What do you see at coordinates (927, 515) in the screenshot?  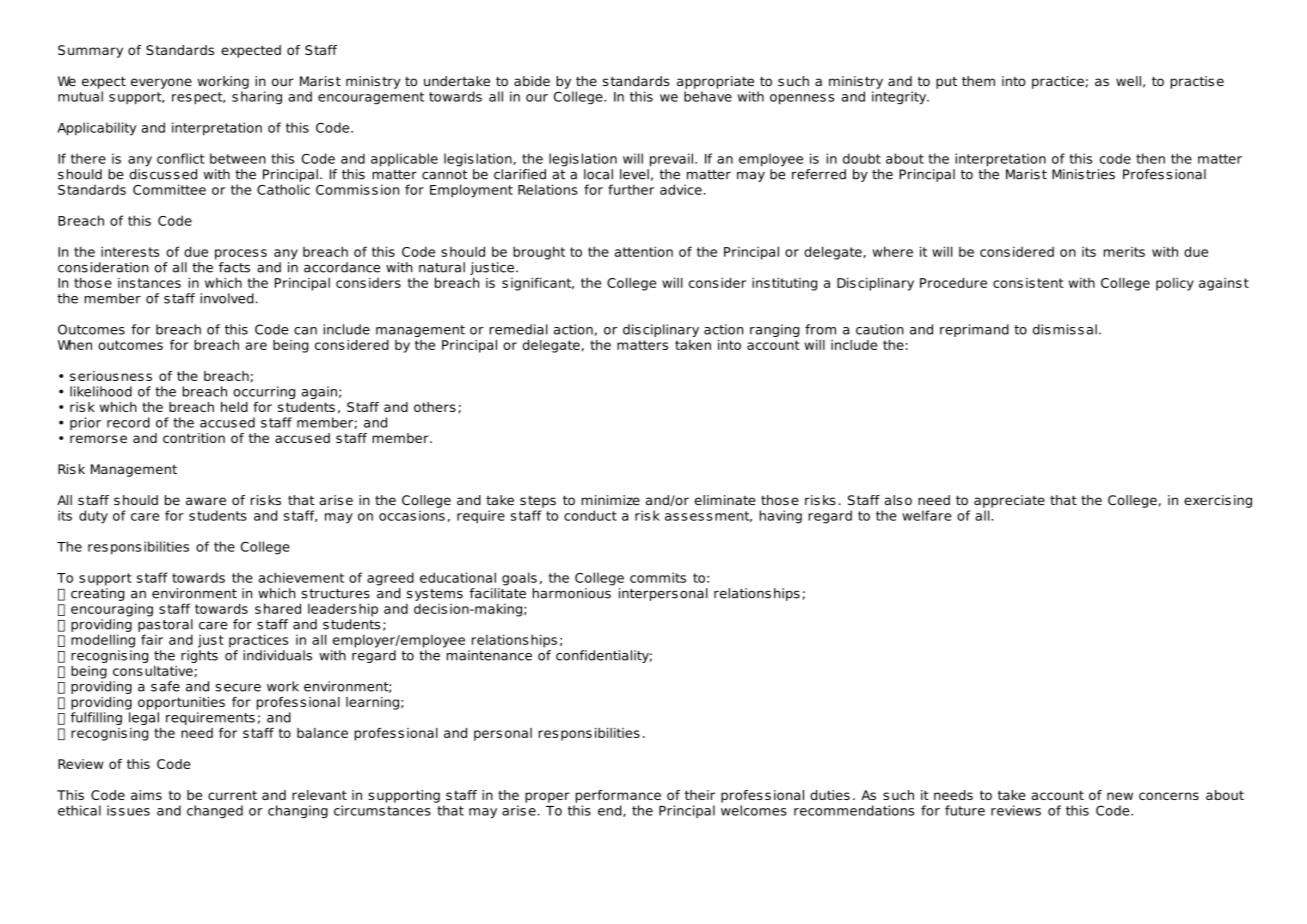 I see `welfare` at bounding box center [927, 515].
